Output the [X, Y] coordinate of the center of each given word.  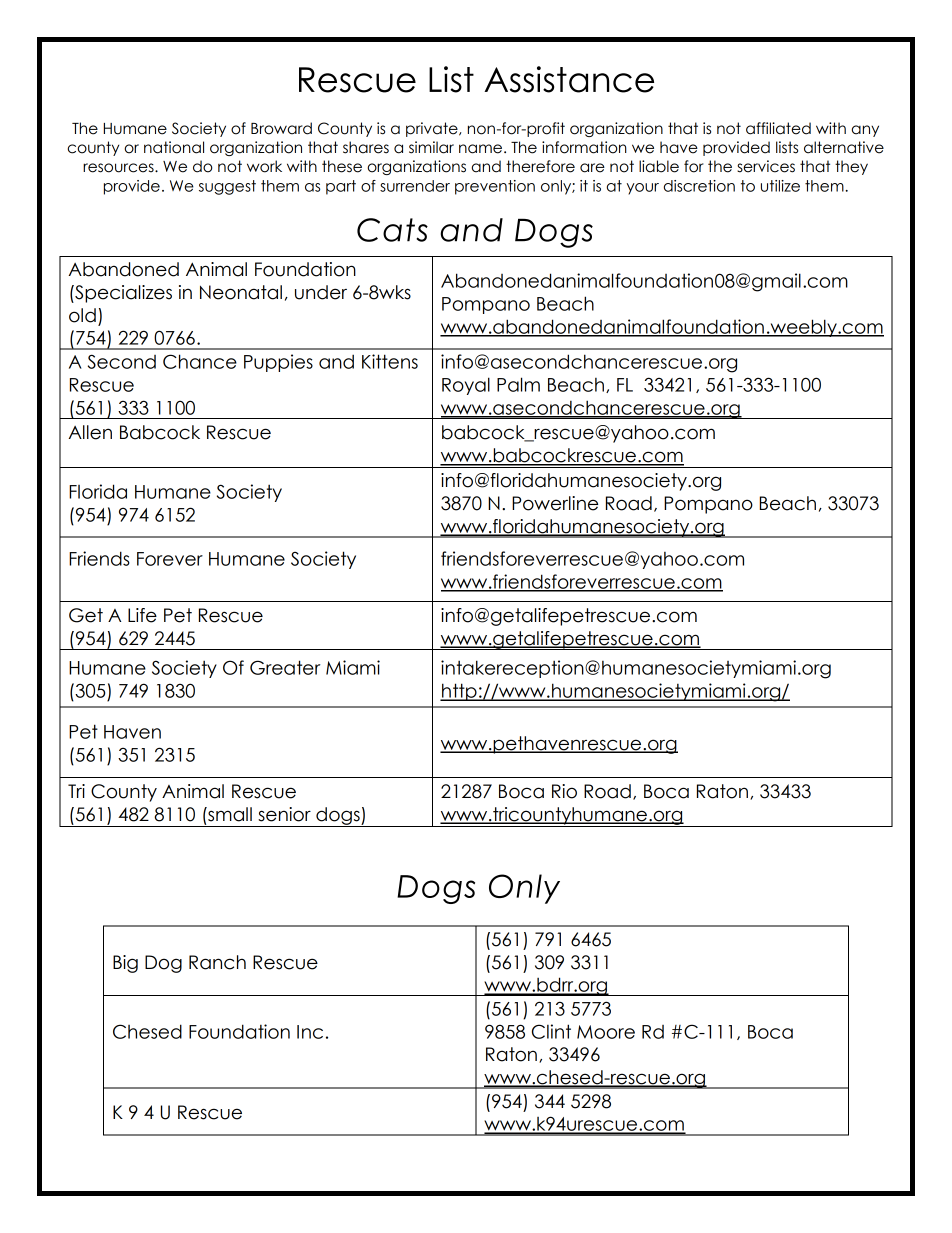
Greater [285, 667]
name [482, 149]
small [229, 814]
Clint [551, 1031]
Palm [518, 384]
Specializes [122, 294]
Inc [310, 1032]
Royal [466, 386]
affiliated [778, 128]
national [174, 147]
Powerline [555, 503]
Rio [564, 791]
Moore [606, 1032]
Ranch [217, 962]
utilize [780, 186]
